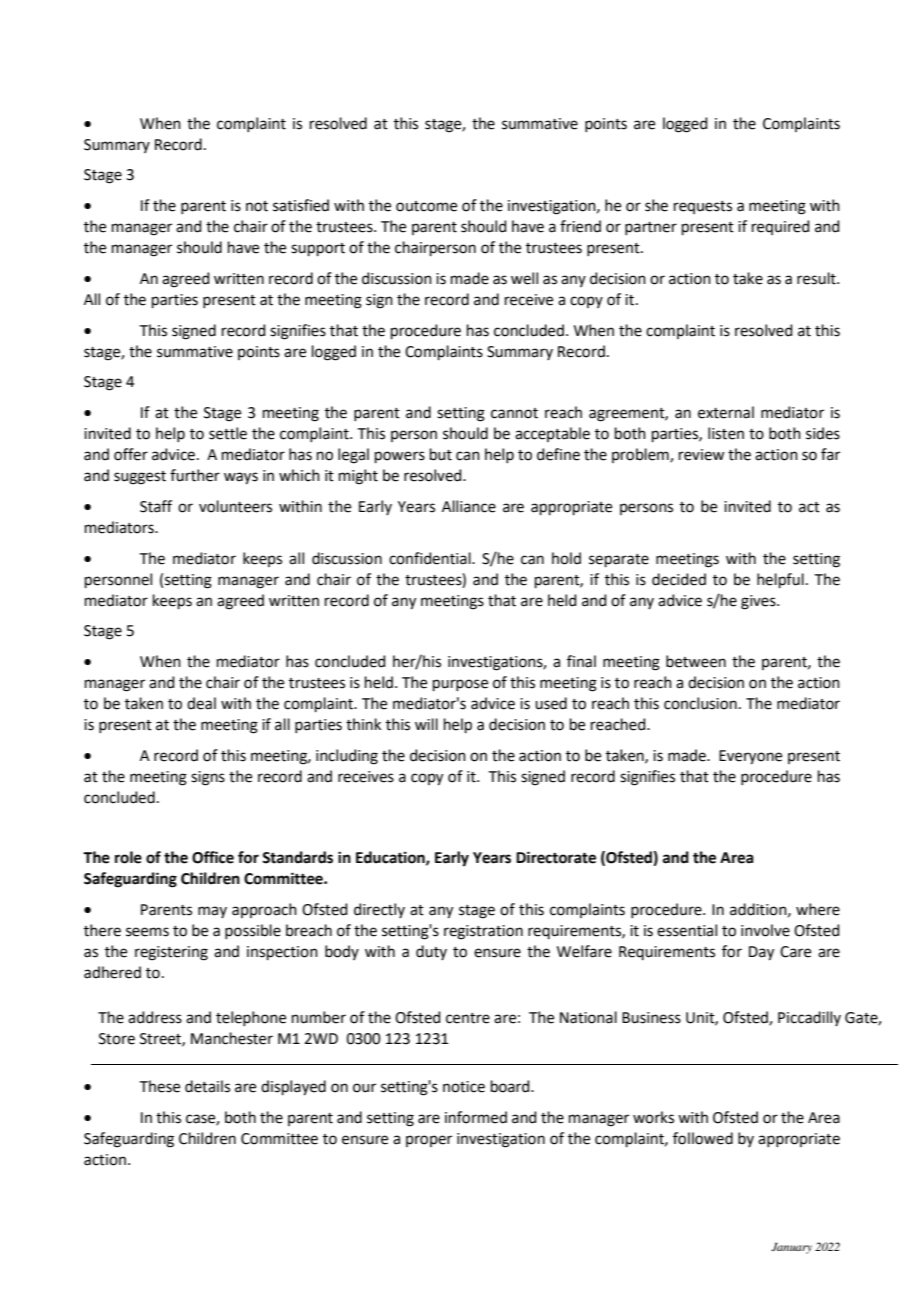 Image resolution: width=924 pixels, height=1309 pixels. What do you see at coordinates (201, 703) in the screenshot?
I see `deal` at bounding box center [201, 703].
